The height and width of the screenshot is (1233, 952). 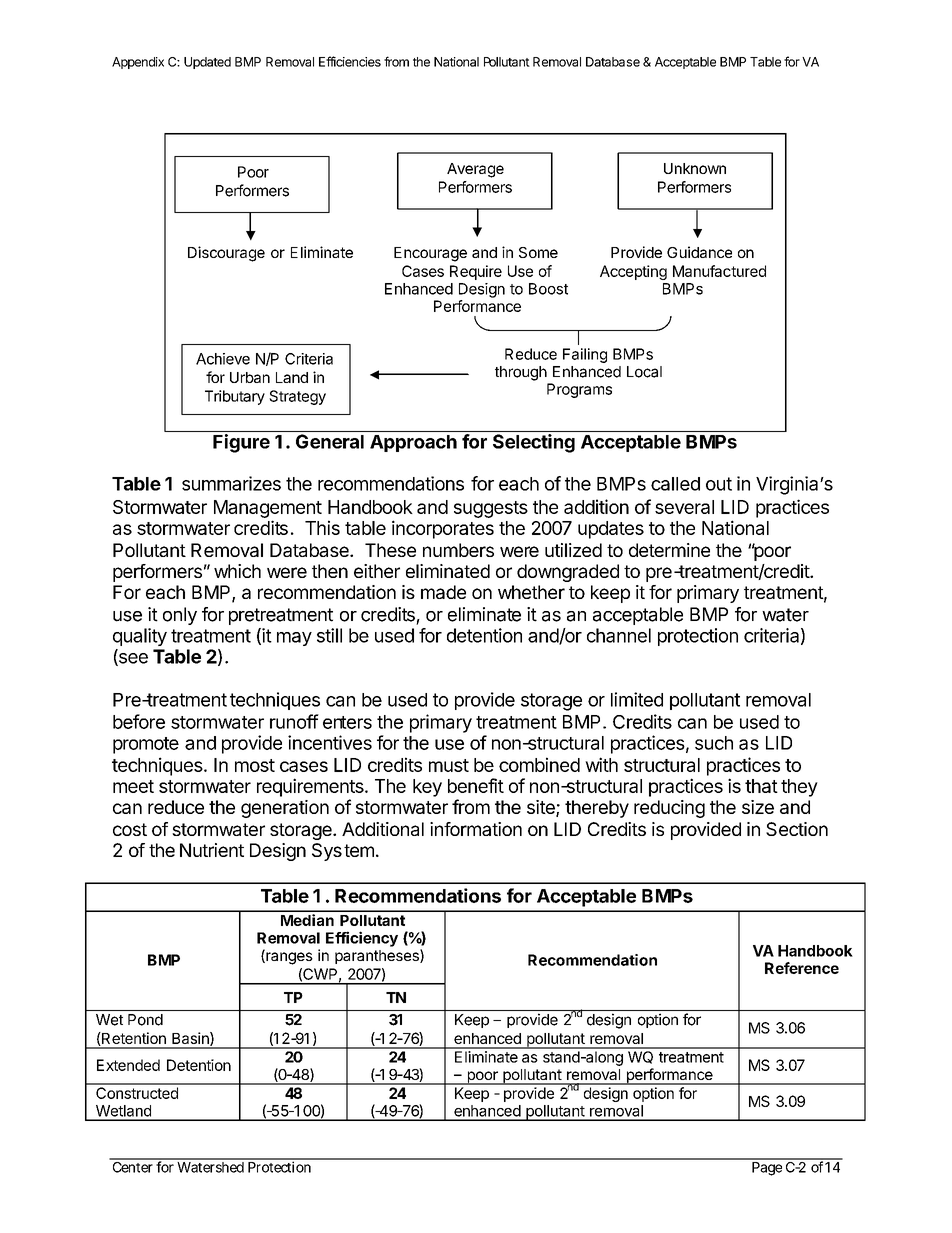 What do you see at coordinates (719, 271) in the screenshot?
I see `Manufactured` at bounding box center [719, 271].
